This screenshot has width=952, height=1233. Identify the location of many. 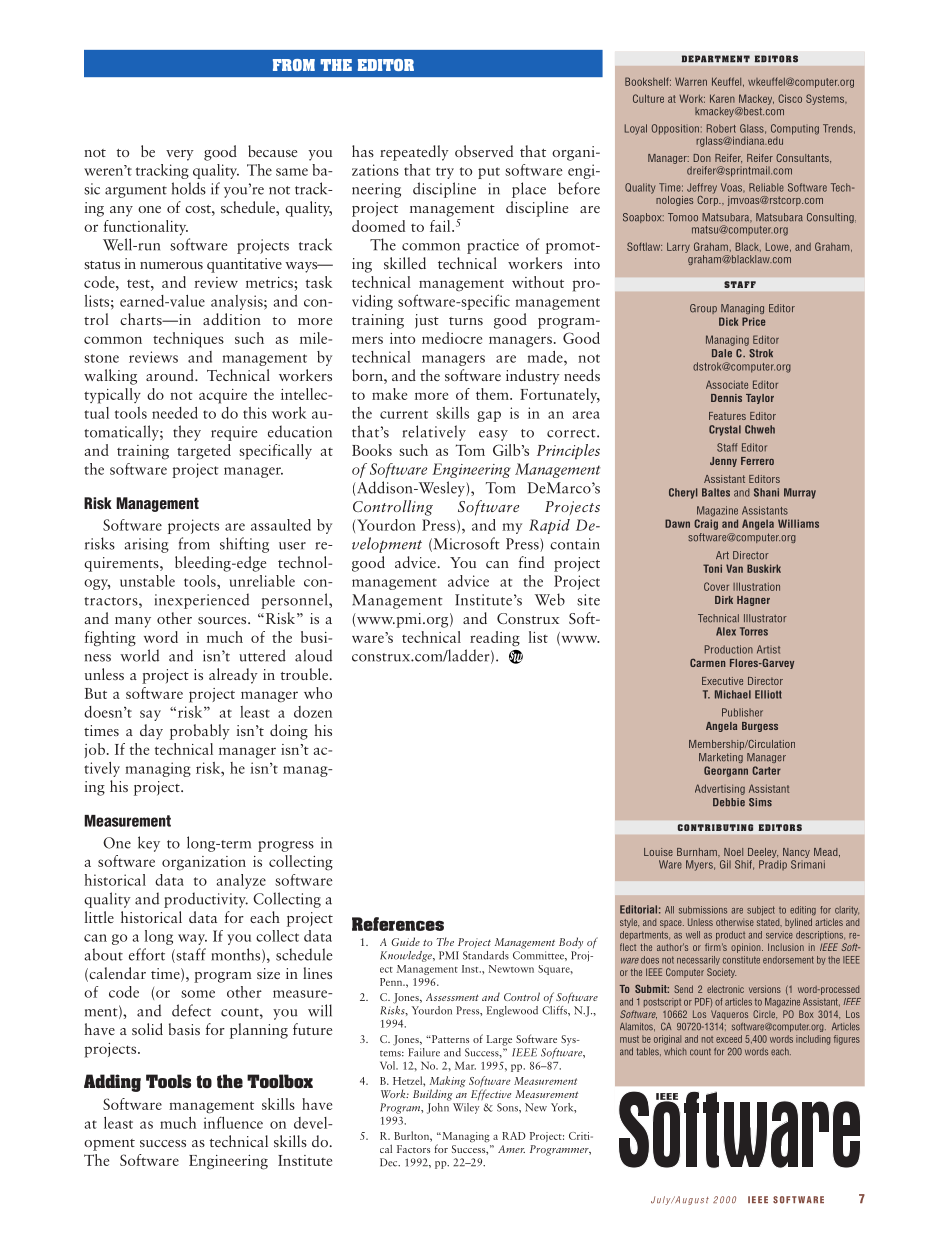
(133, 622).
